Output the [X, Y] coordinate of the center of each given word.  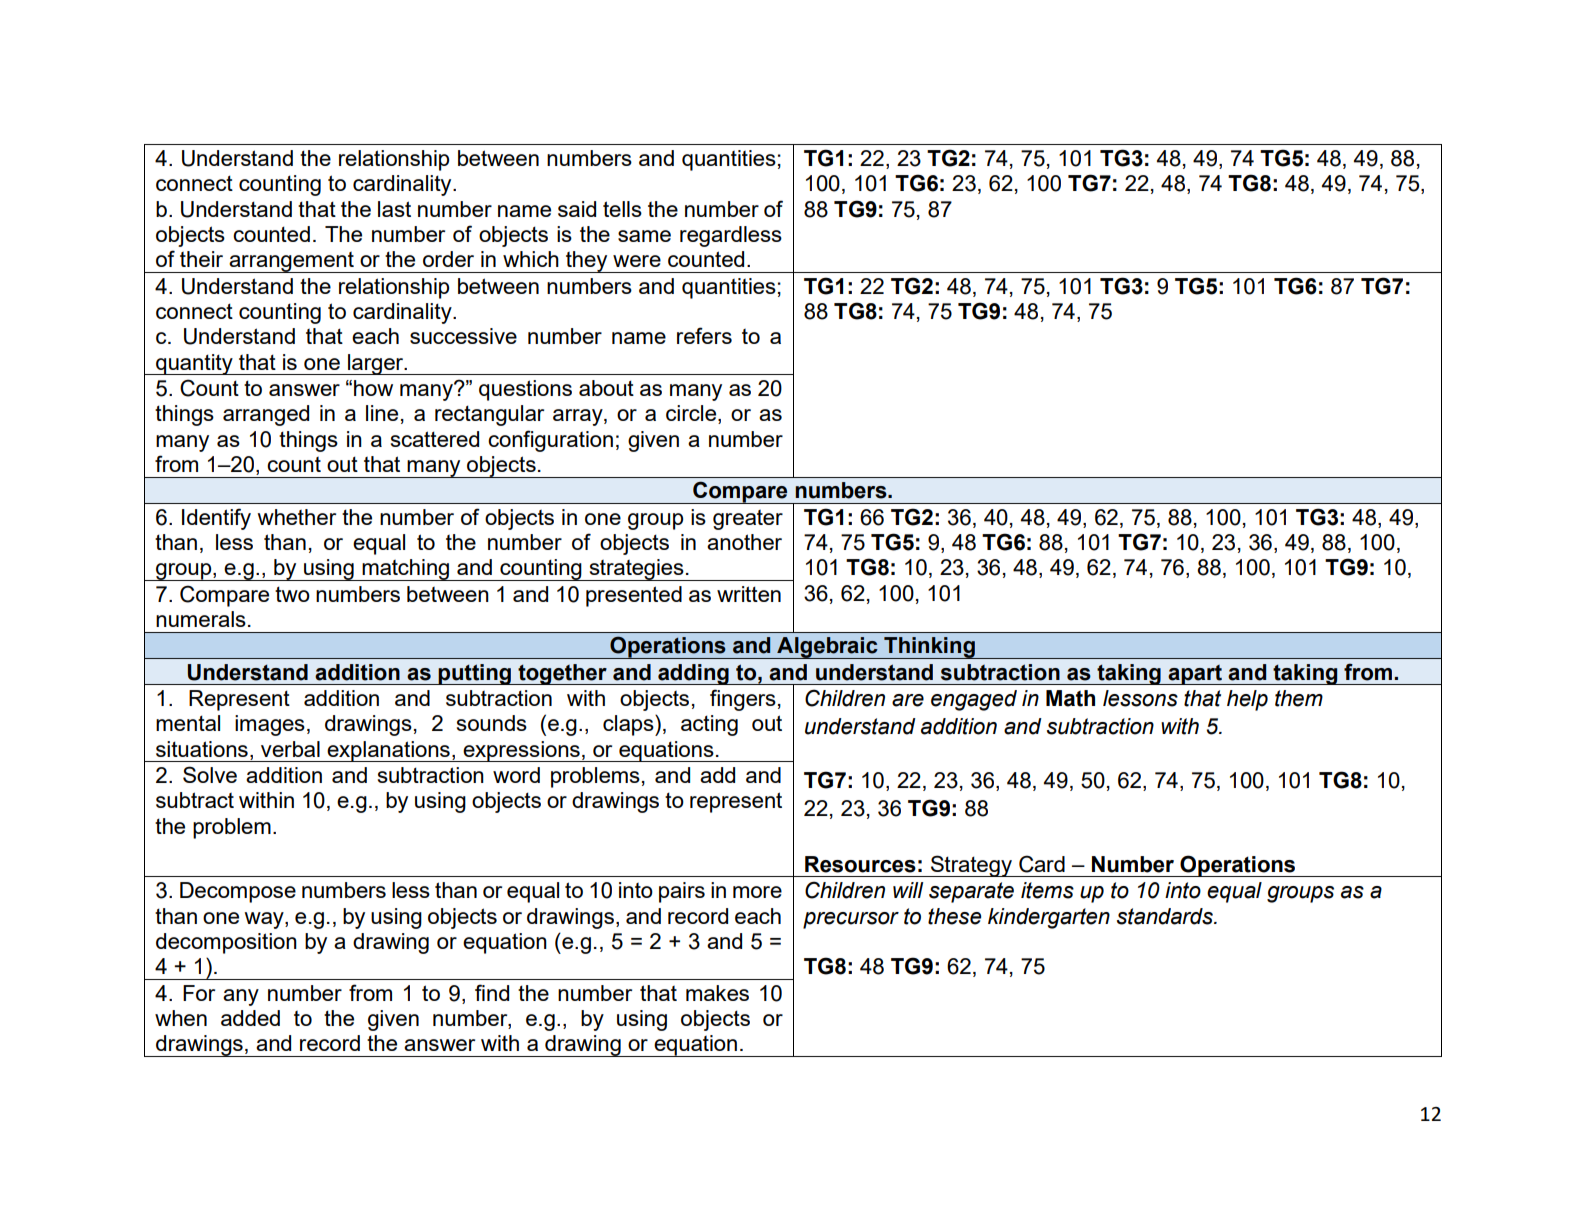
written [749, 594]
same [644, 236]
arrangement [292, 262]
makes [717, 993]
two [292, 594]
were [637, 261]
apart [1195, 674]
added [250, 1018]
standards [1166, 916]
